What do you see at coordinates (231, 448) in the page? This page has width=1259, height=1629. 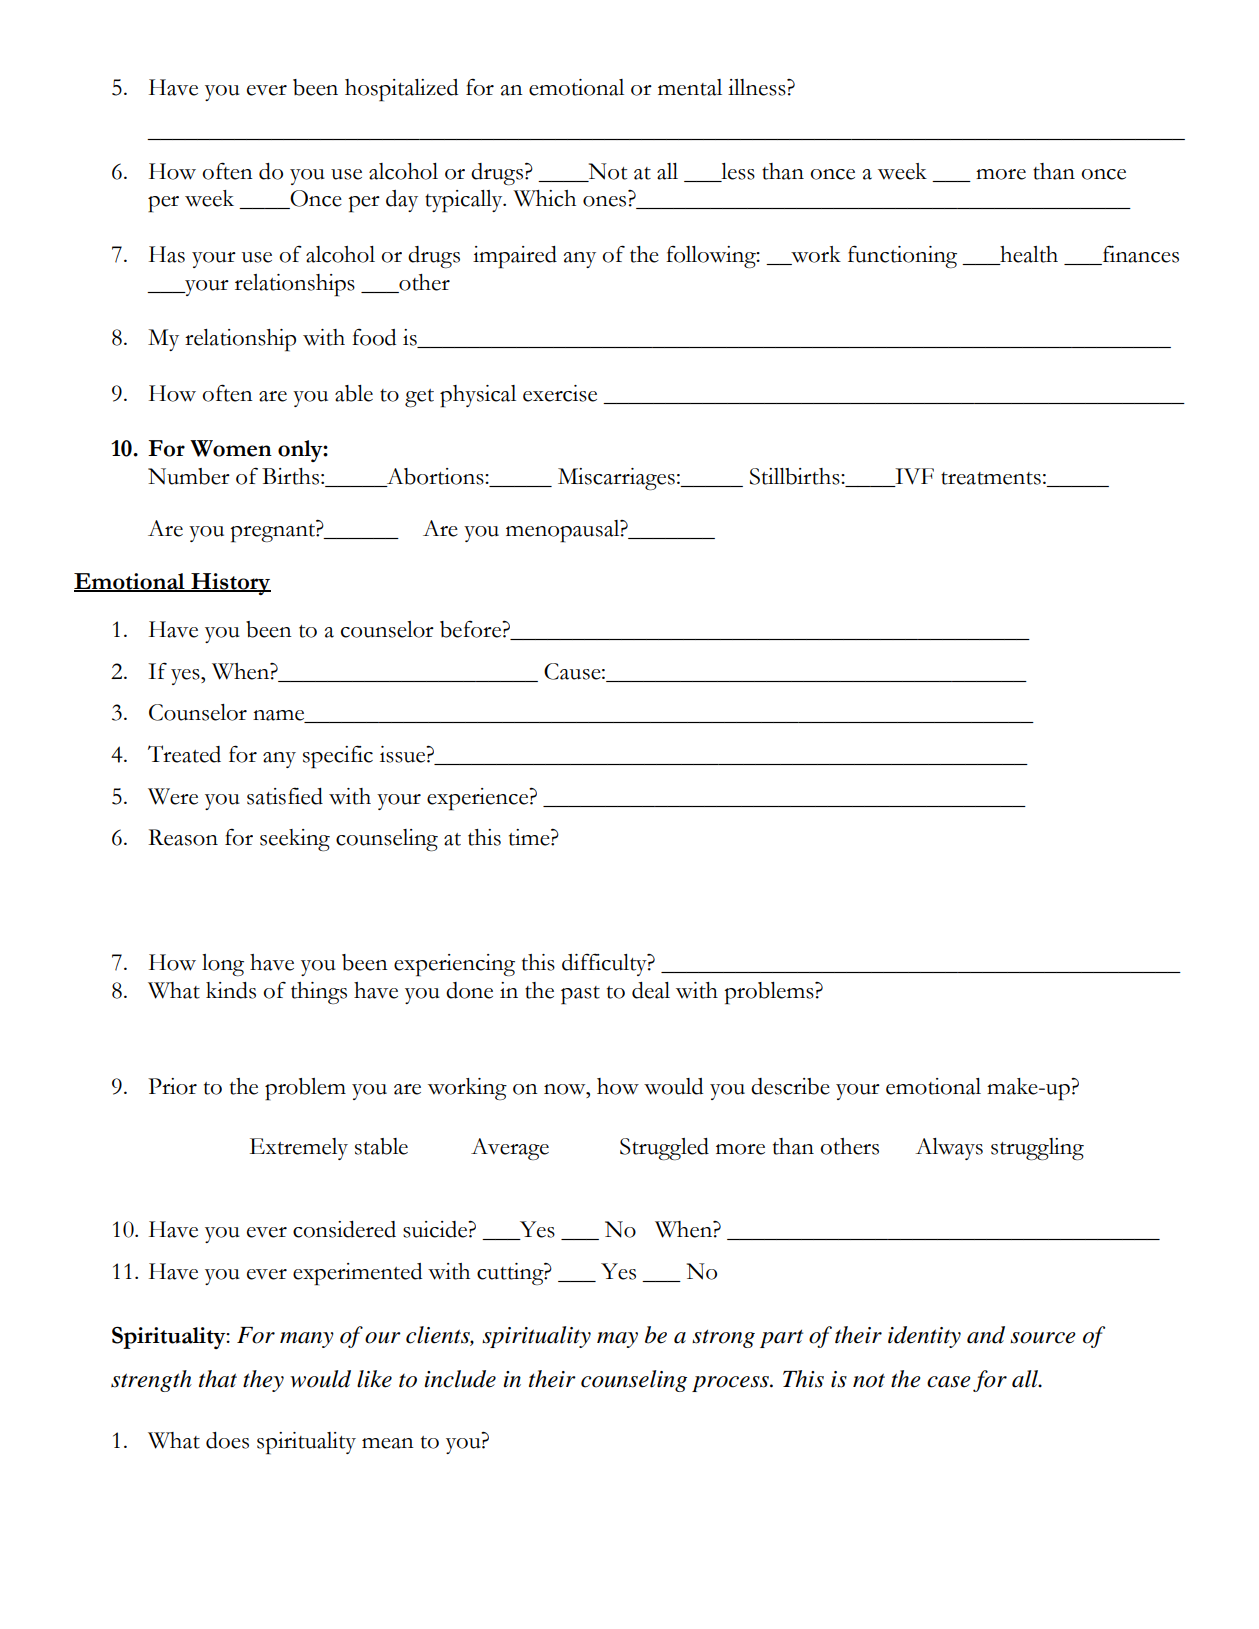 I see `Women` at bounding box center [231, 448].
